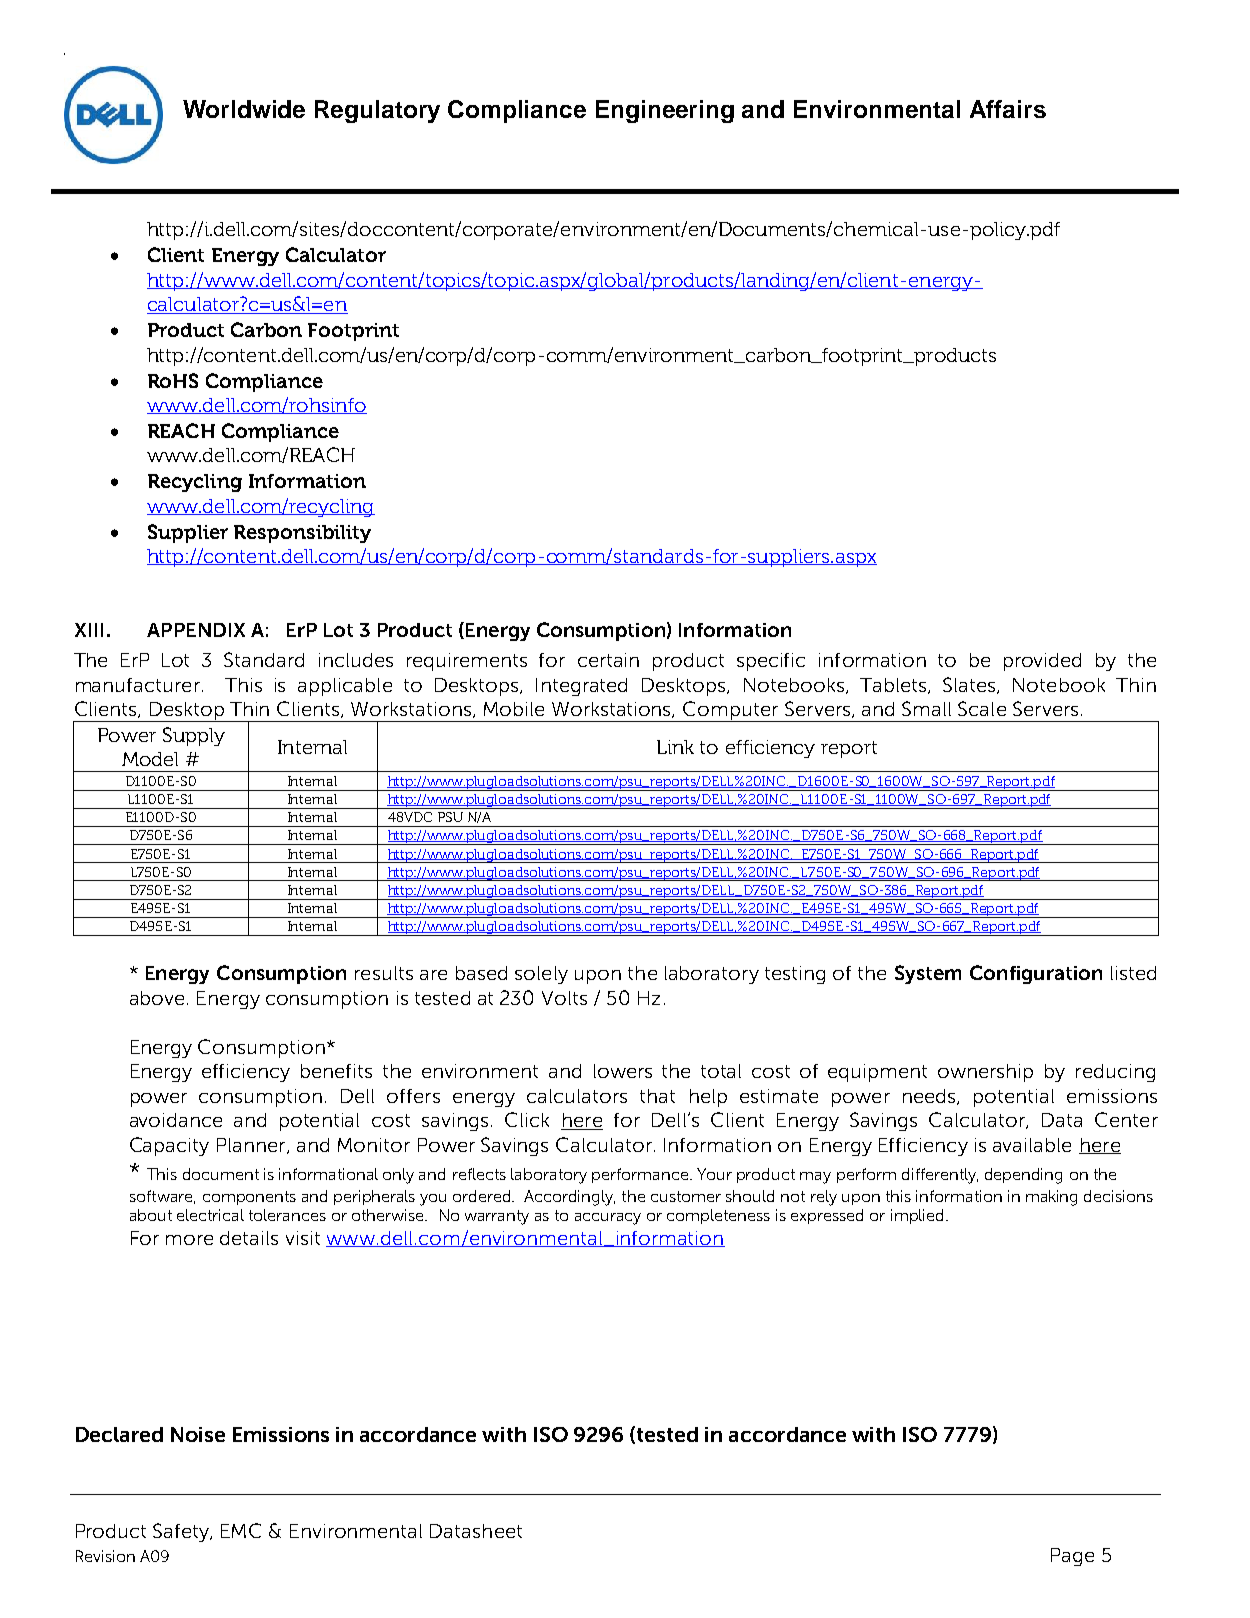  I want to click on APPENDIX, so click(196, 630).
